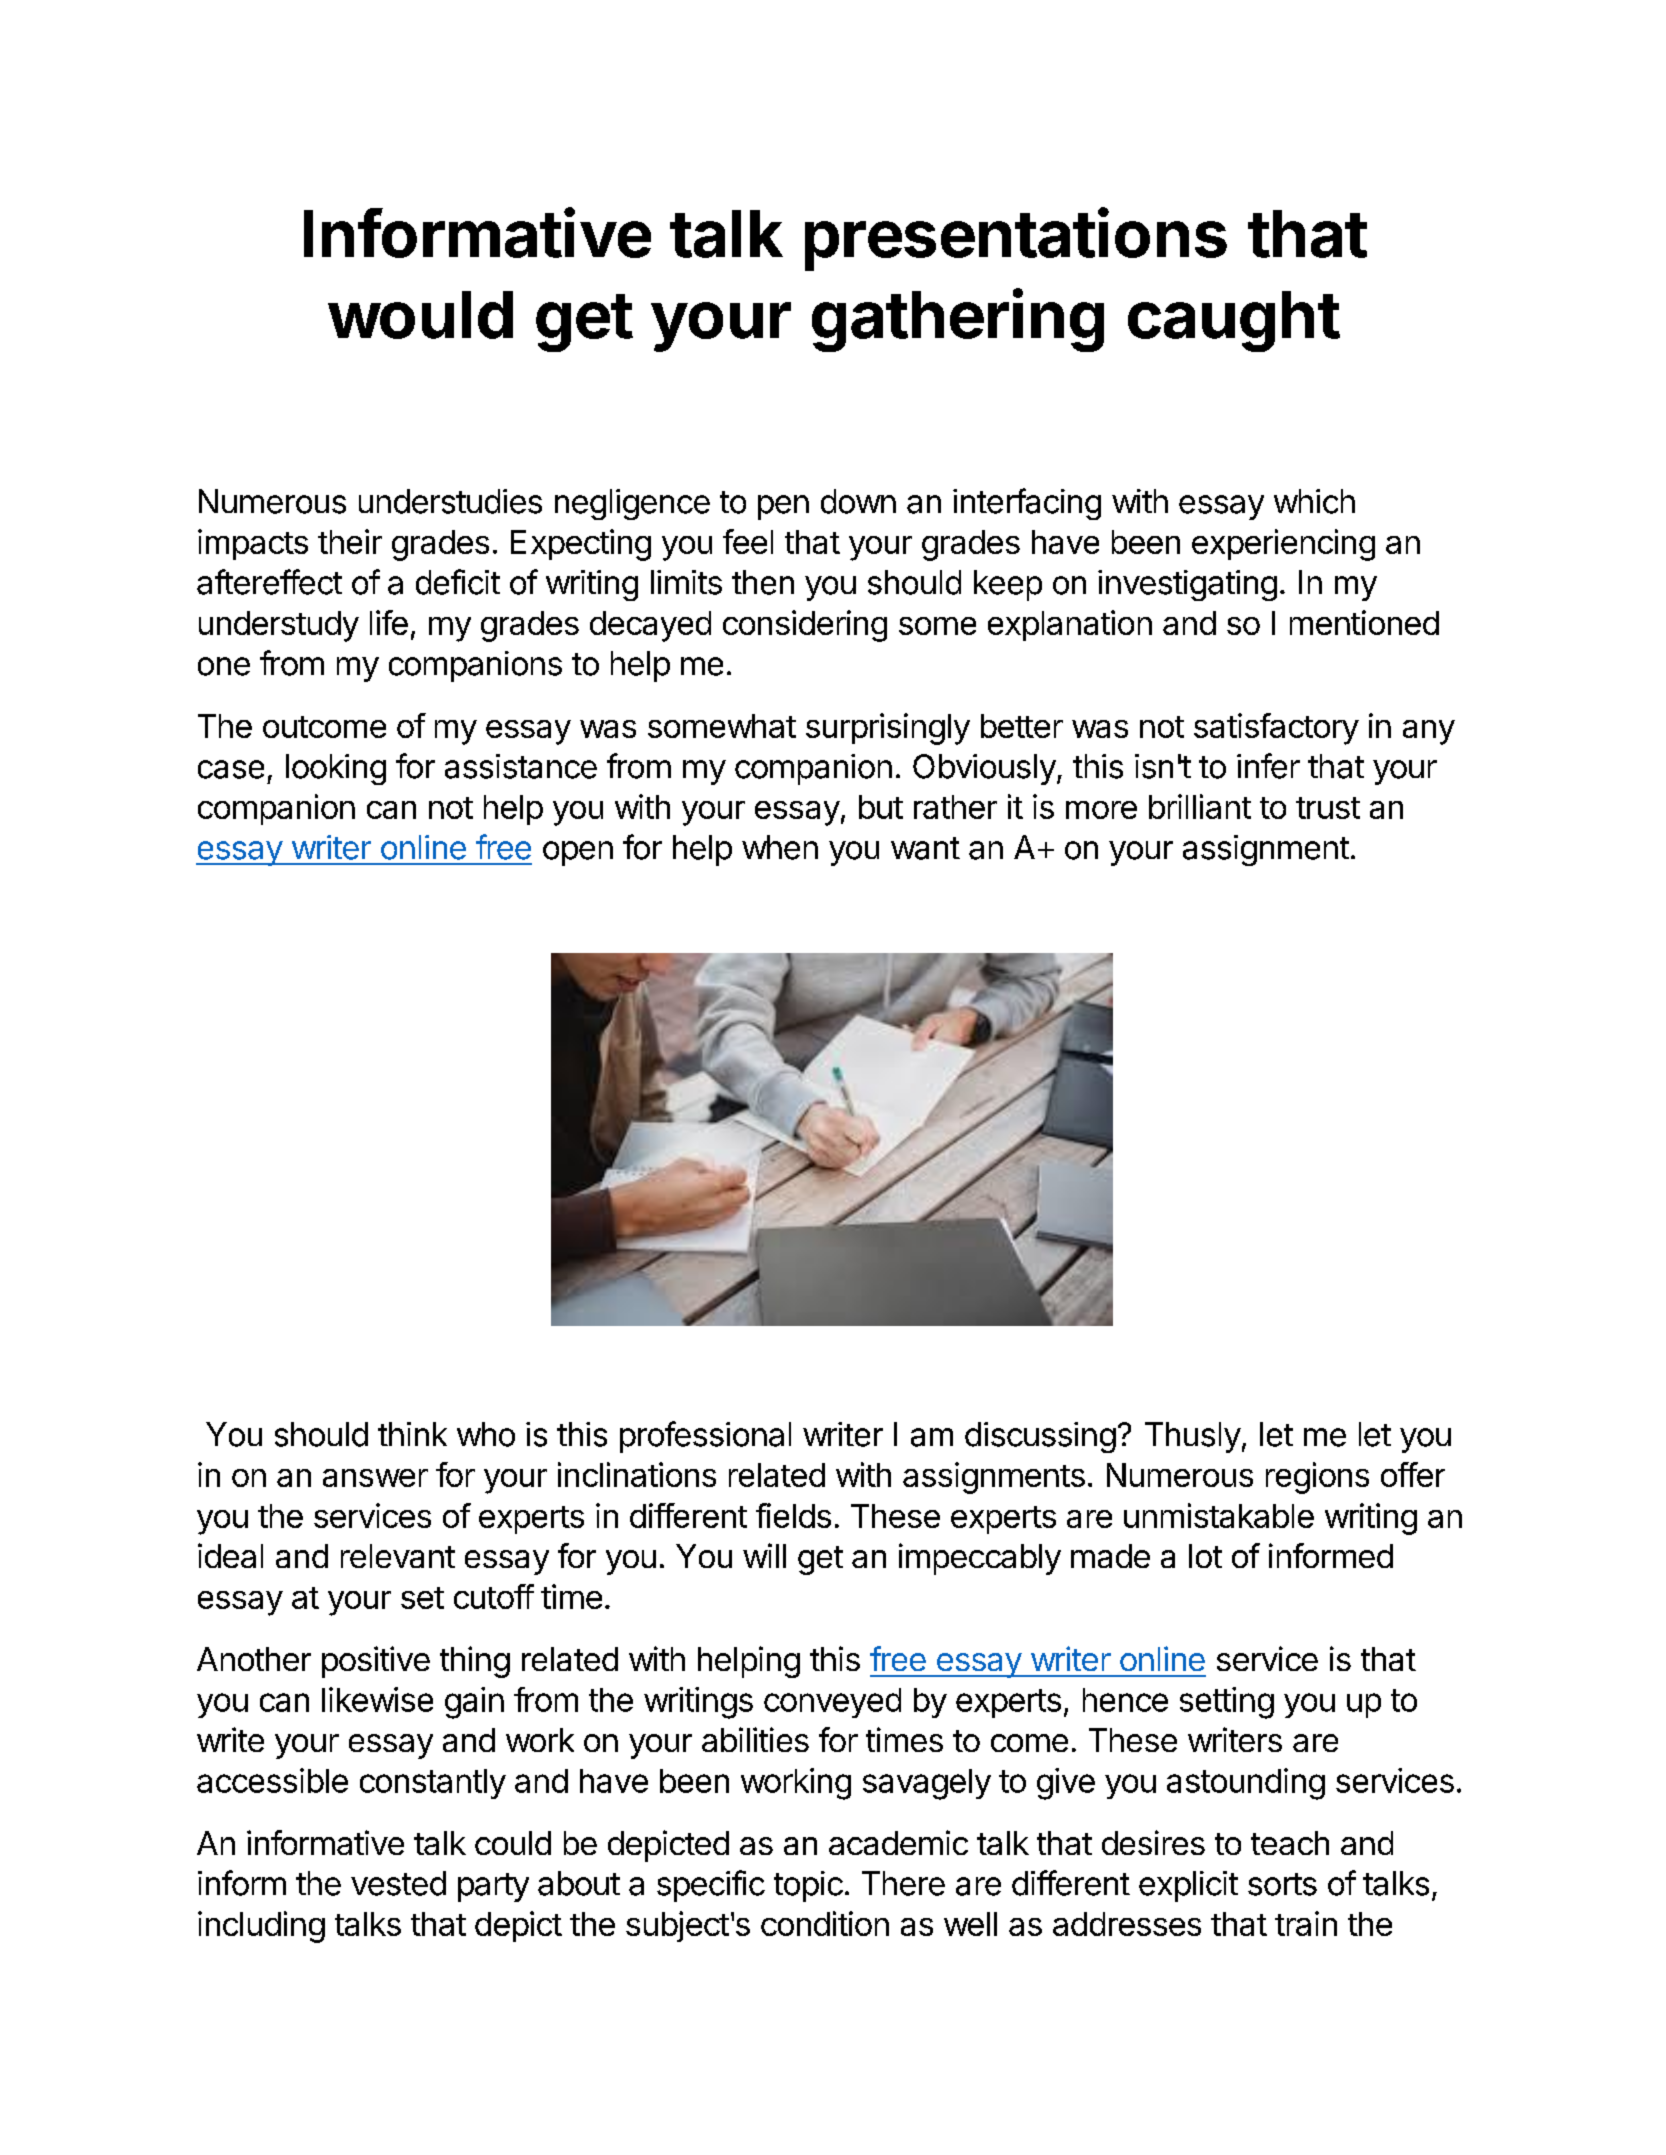 The height and width of the document is (2155, 1666). What do you see at coordinates (398, 1883) in the document?
I see `vested` at bounding box center [398, 1883].
